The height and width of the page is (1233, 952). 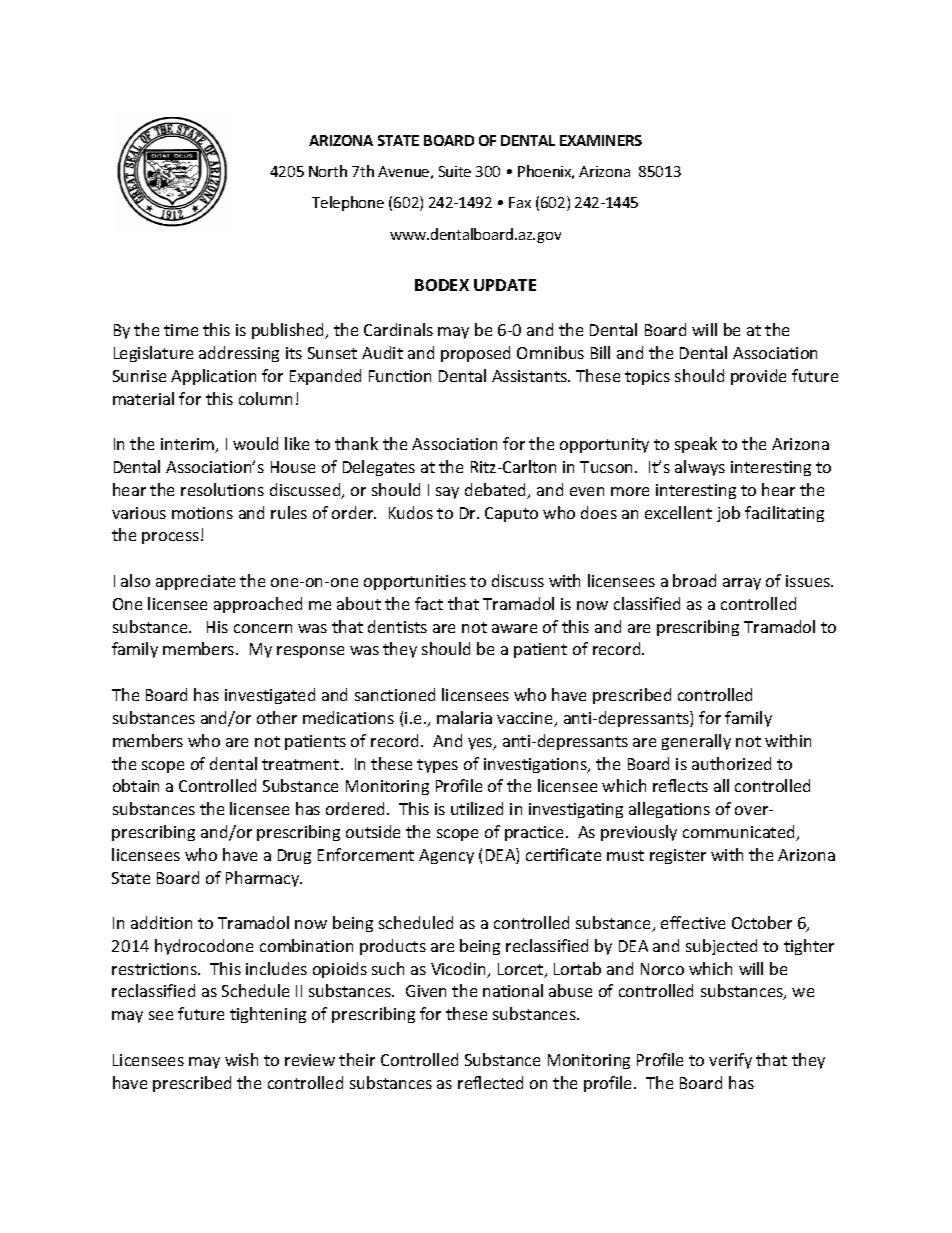 What do you see at coordinates (258, 605) in the page?
I see `approached` at bounding box center [258, 605].
